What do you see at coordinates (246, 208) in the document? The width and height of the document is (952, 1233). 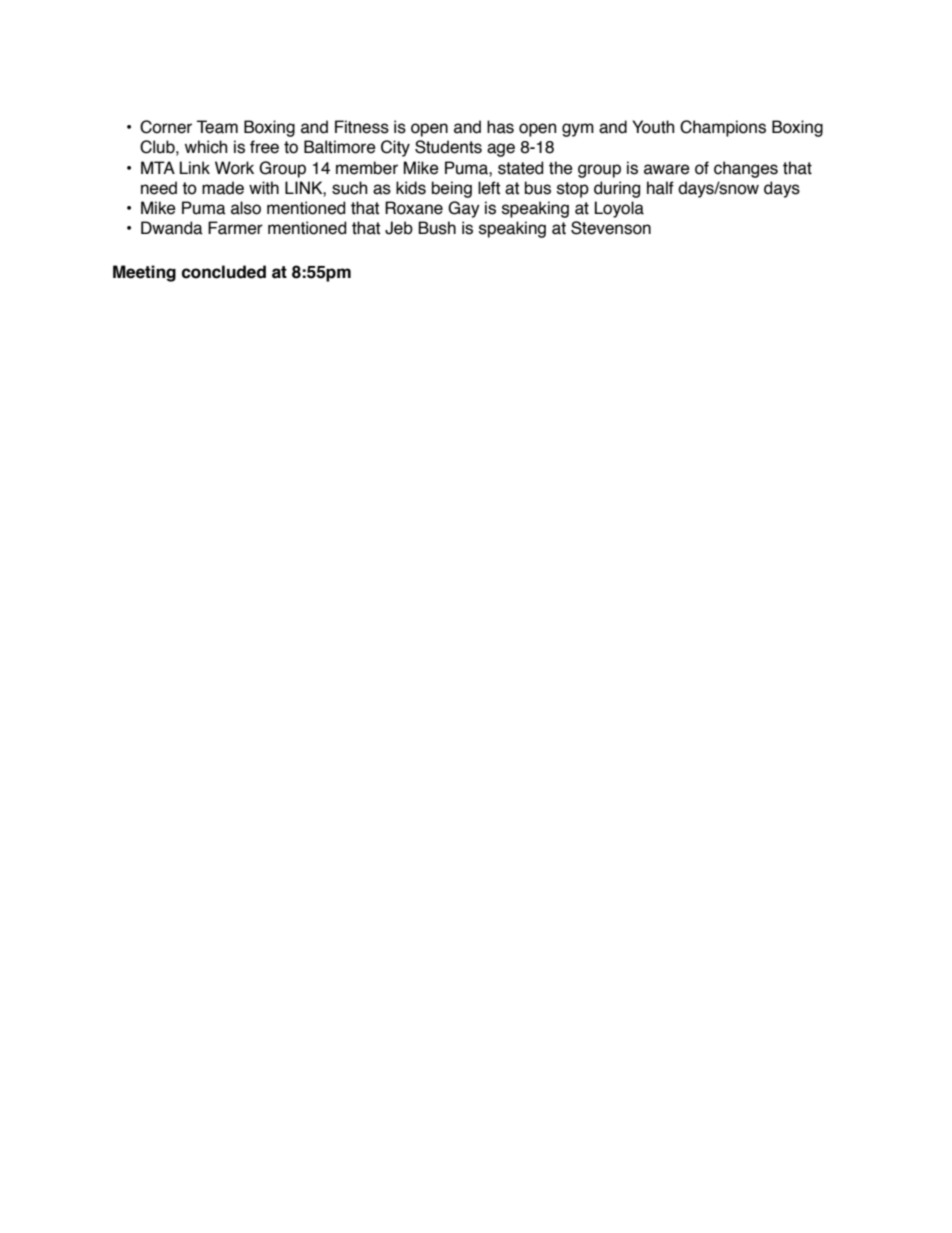 I see `also` at bounding box center [246, 208].
